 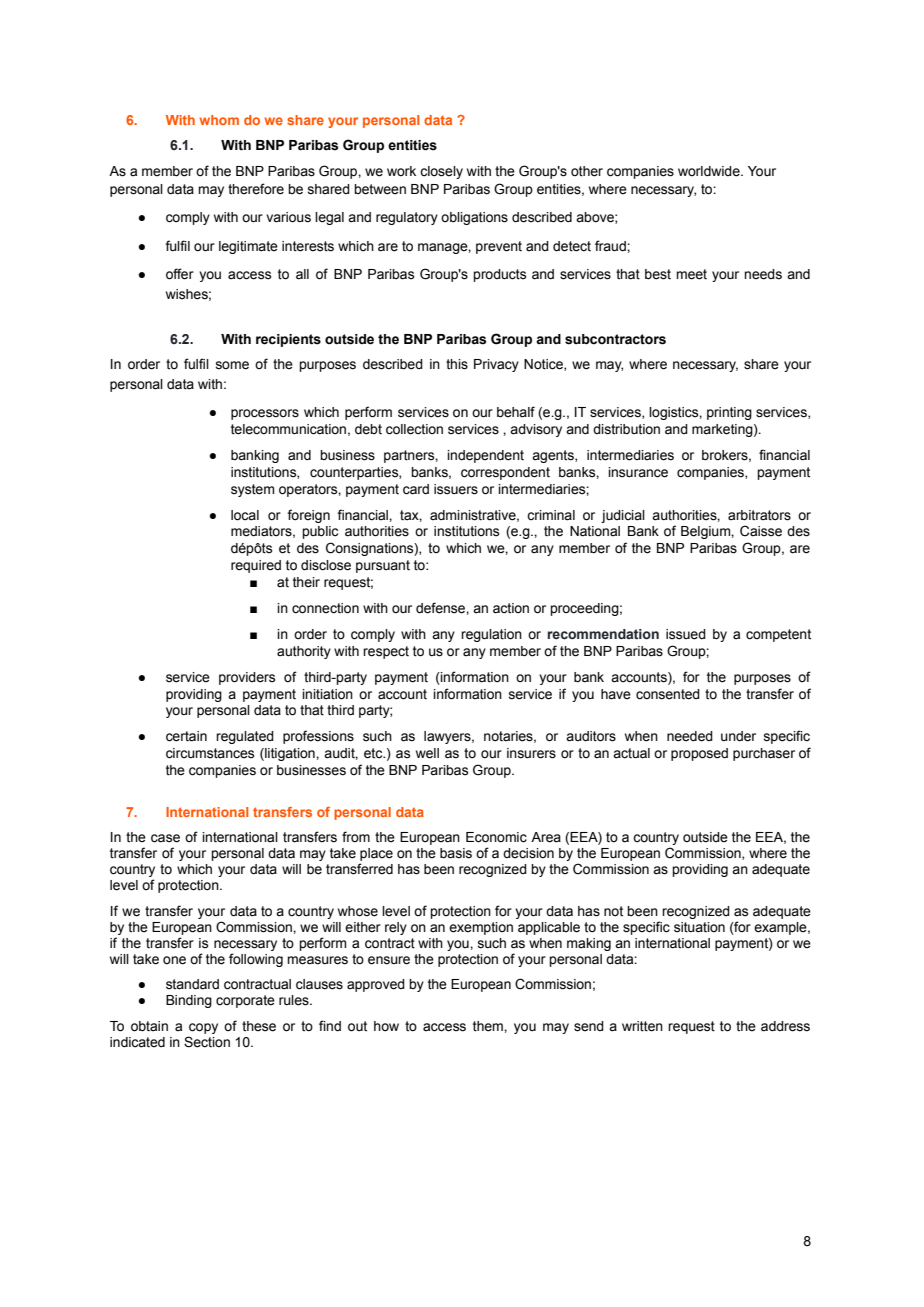 What do you see at coordinates (256, 566) in the screenshot?
I see `required` at bounding box center [256, 566].
